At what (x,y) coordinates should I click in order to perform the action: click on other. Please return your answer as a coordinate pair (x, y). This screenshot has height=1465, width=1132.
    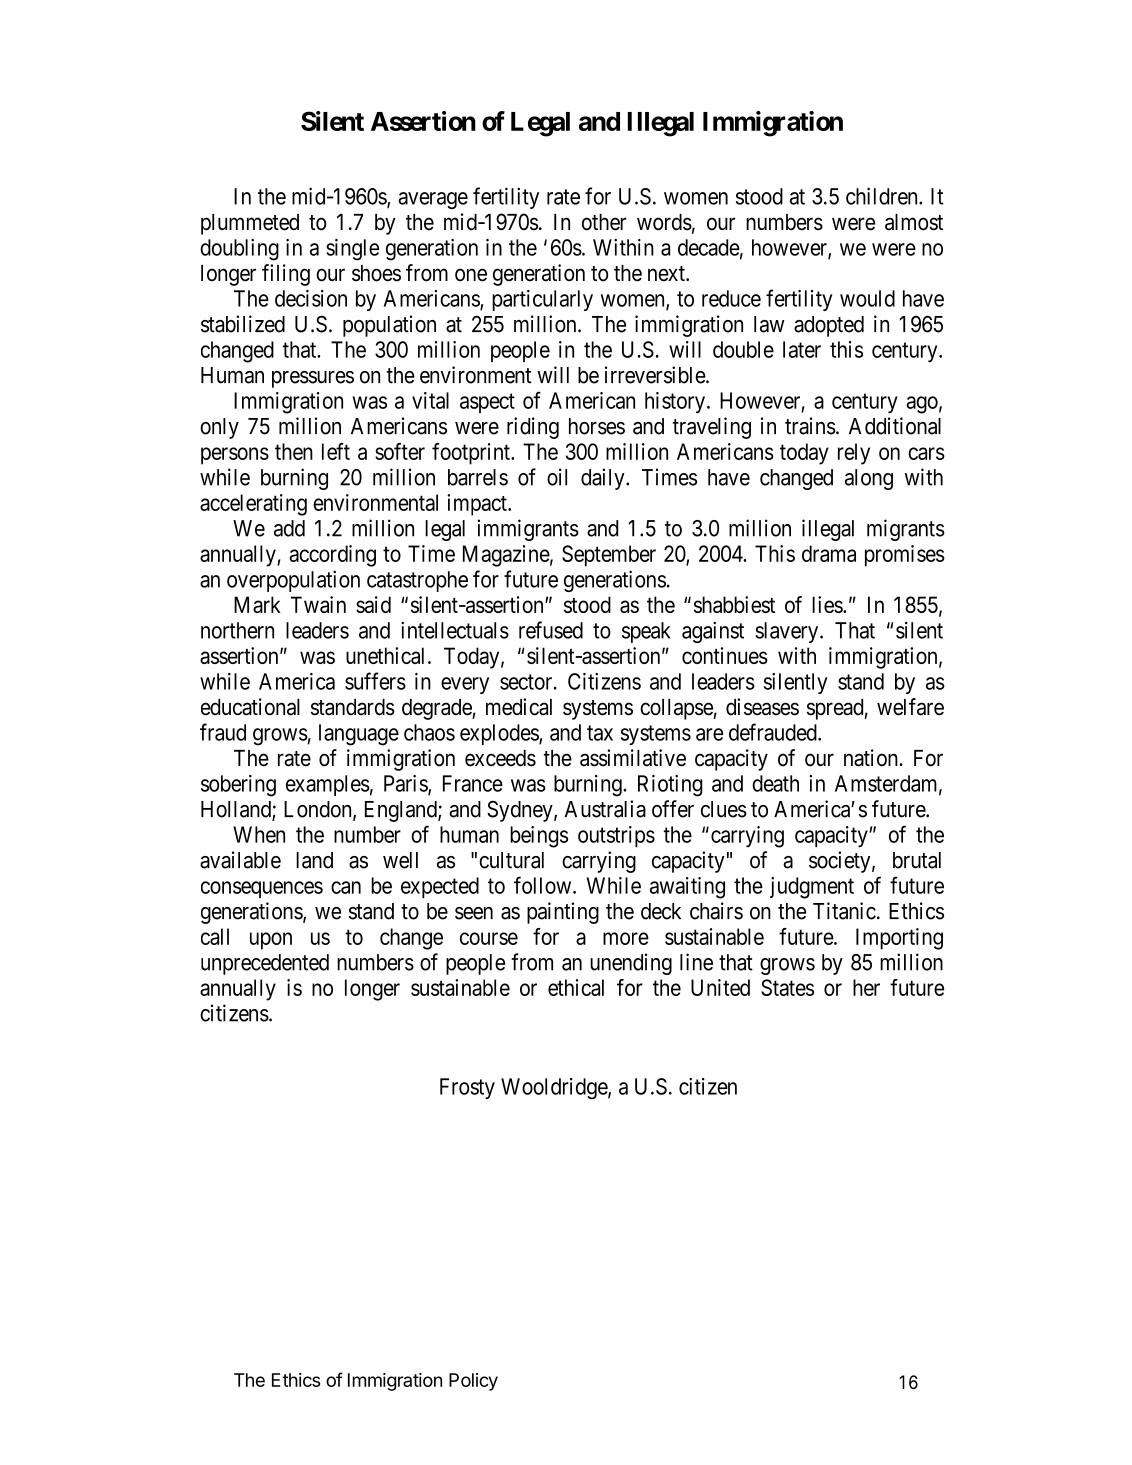
    Looking at the image, I should click on (604, 222).
